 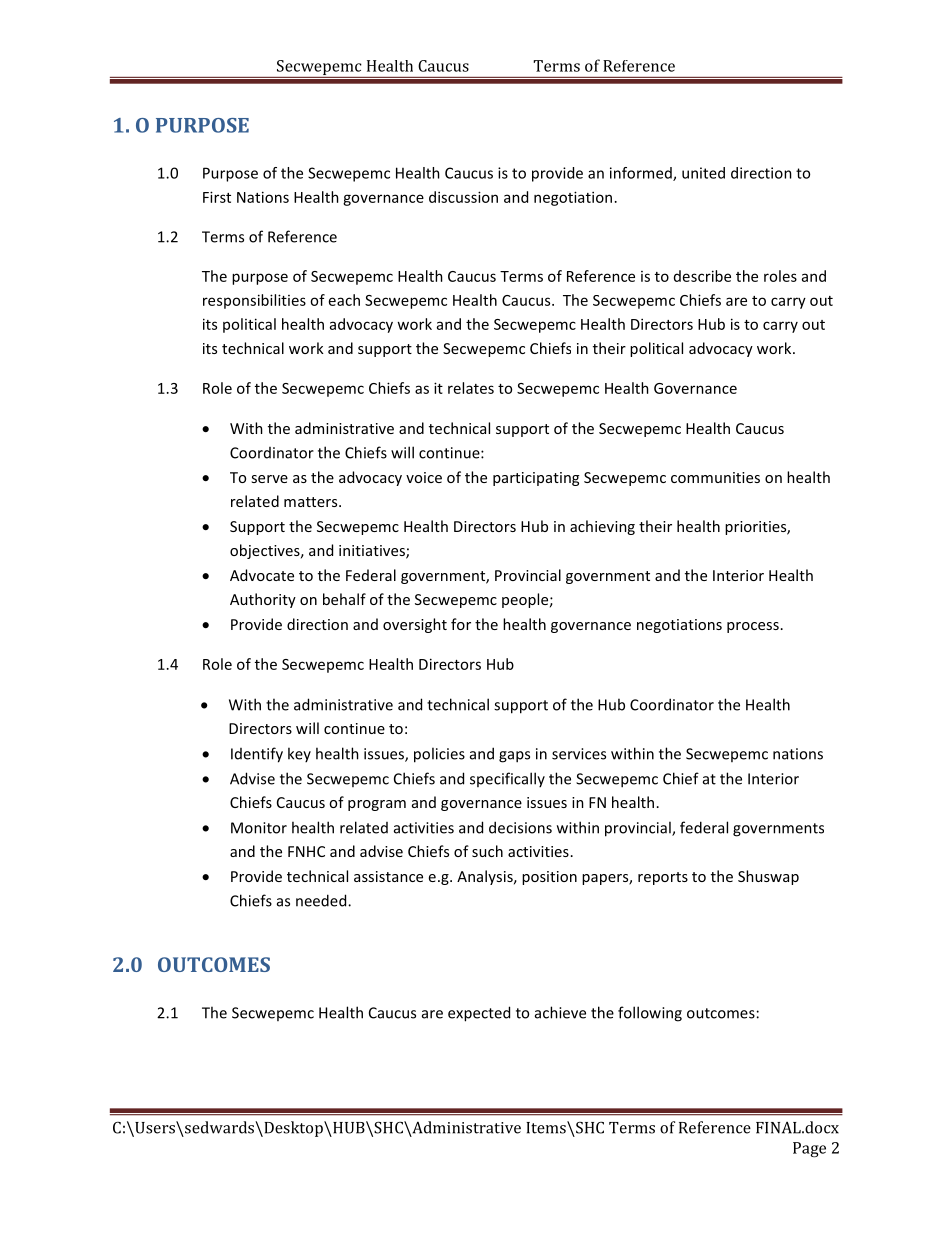 I want to click on Authority, so click(x=263, y=600).
